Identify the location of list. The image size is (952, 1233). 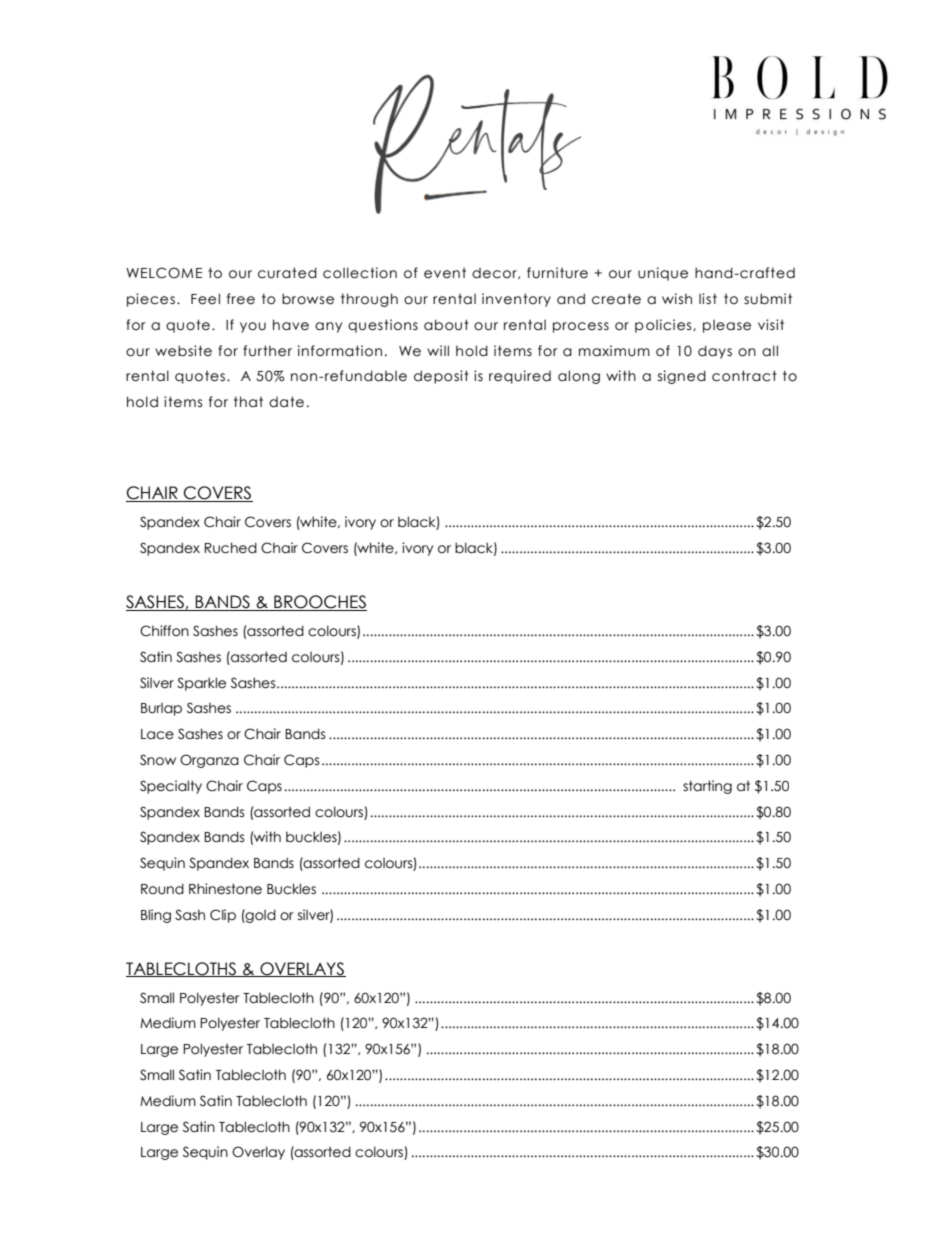
(708, 299).
